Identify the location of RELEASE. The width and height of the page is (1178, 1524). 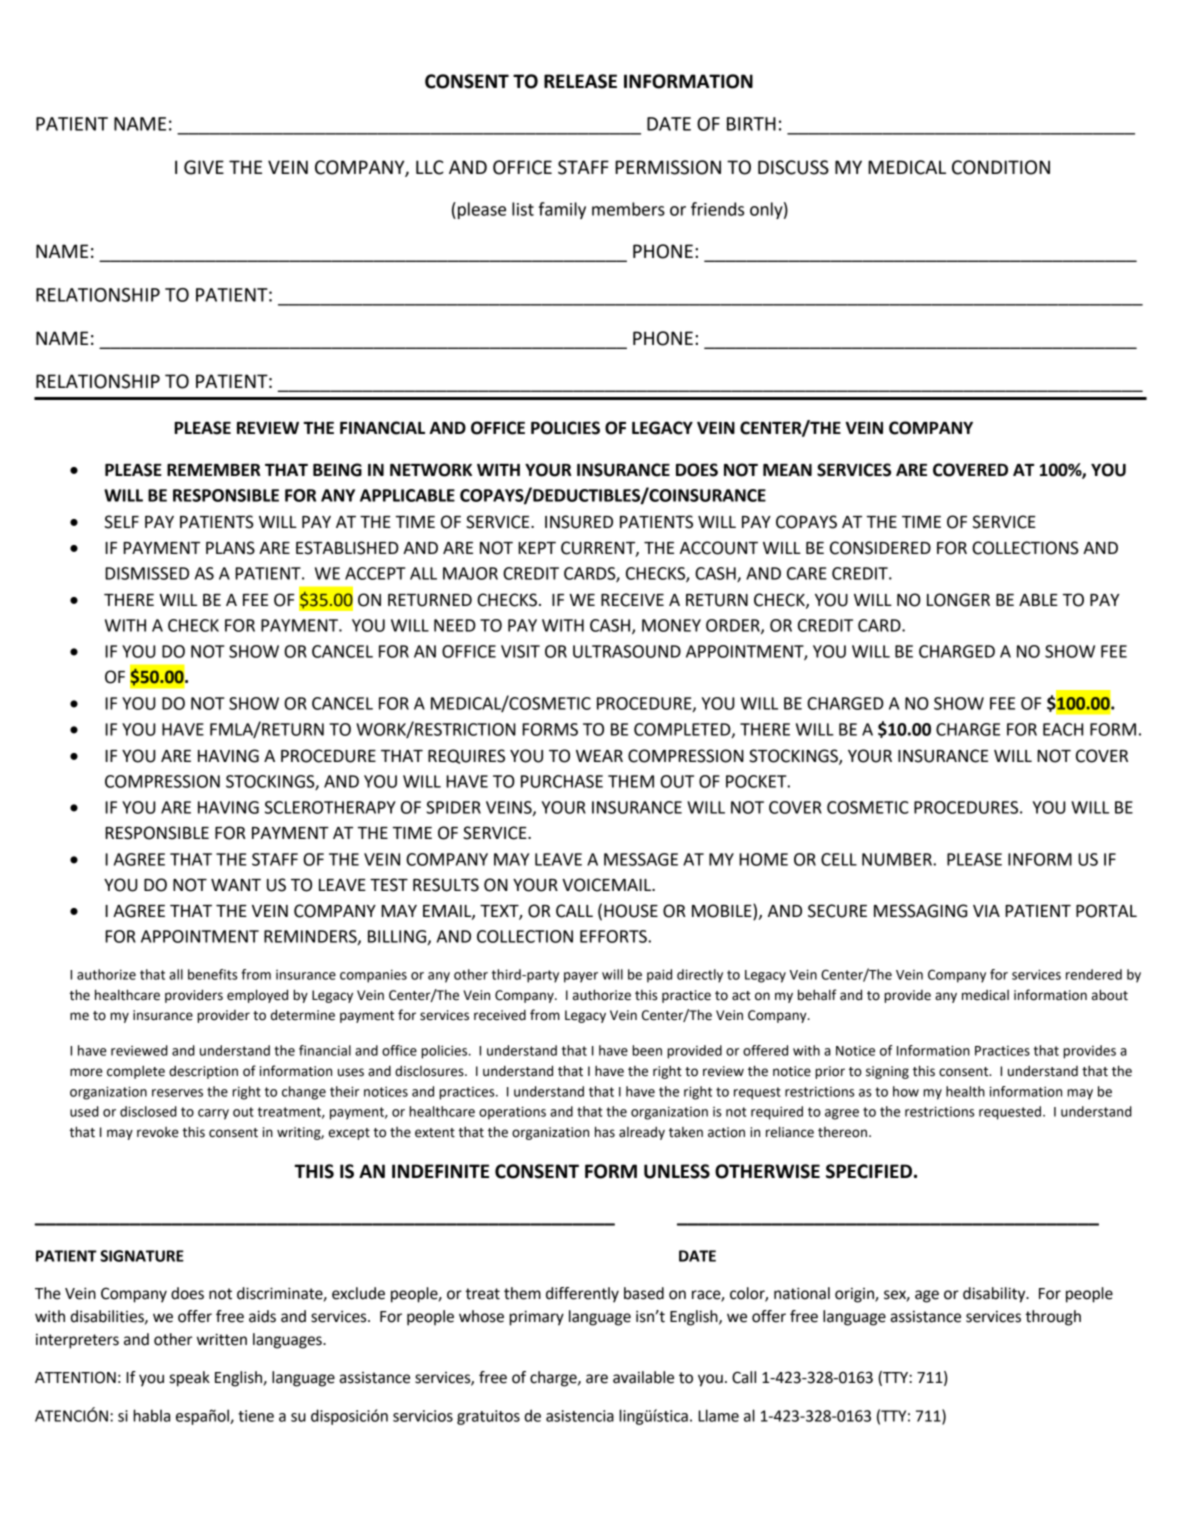
(580, 81).
